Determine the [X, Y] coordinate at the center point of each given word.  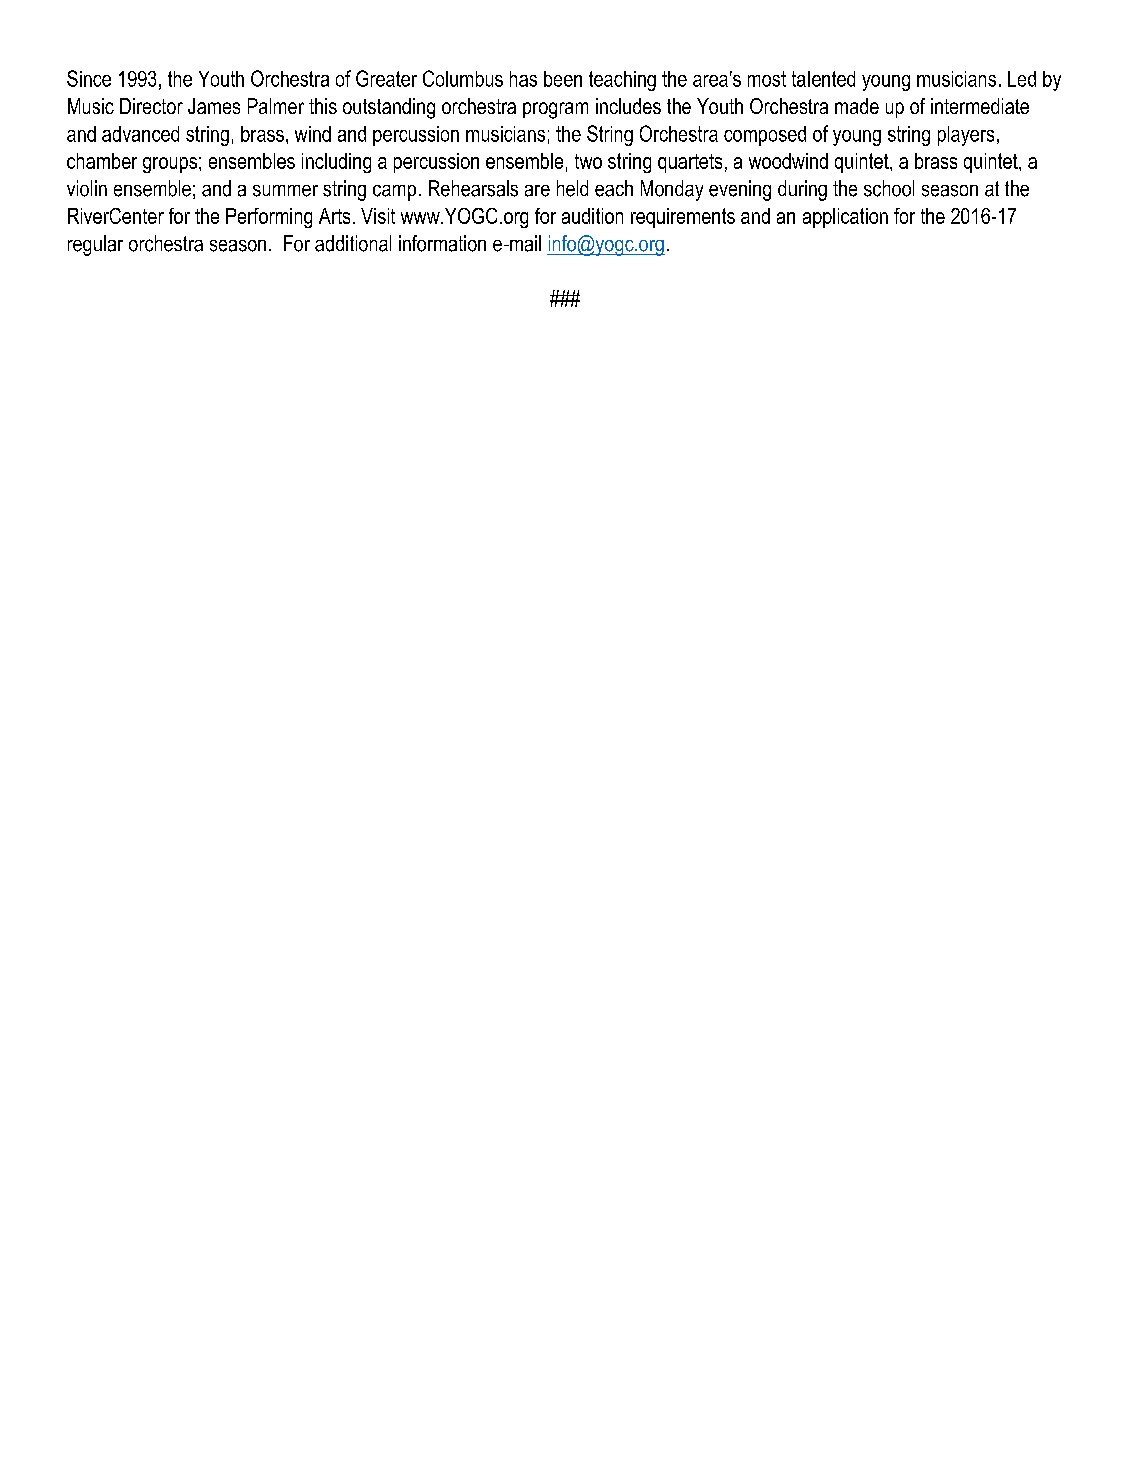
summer [285, 191]
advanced [140, 134]
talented [823, 79]
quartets [690, 163]
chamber [102, 161]
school [889, 188]
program [555, 110]
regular [95, 245]
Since [89, 78]
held [572, 188]
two [588, 161]
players [966, 136]
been [563, 79]
